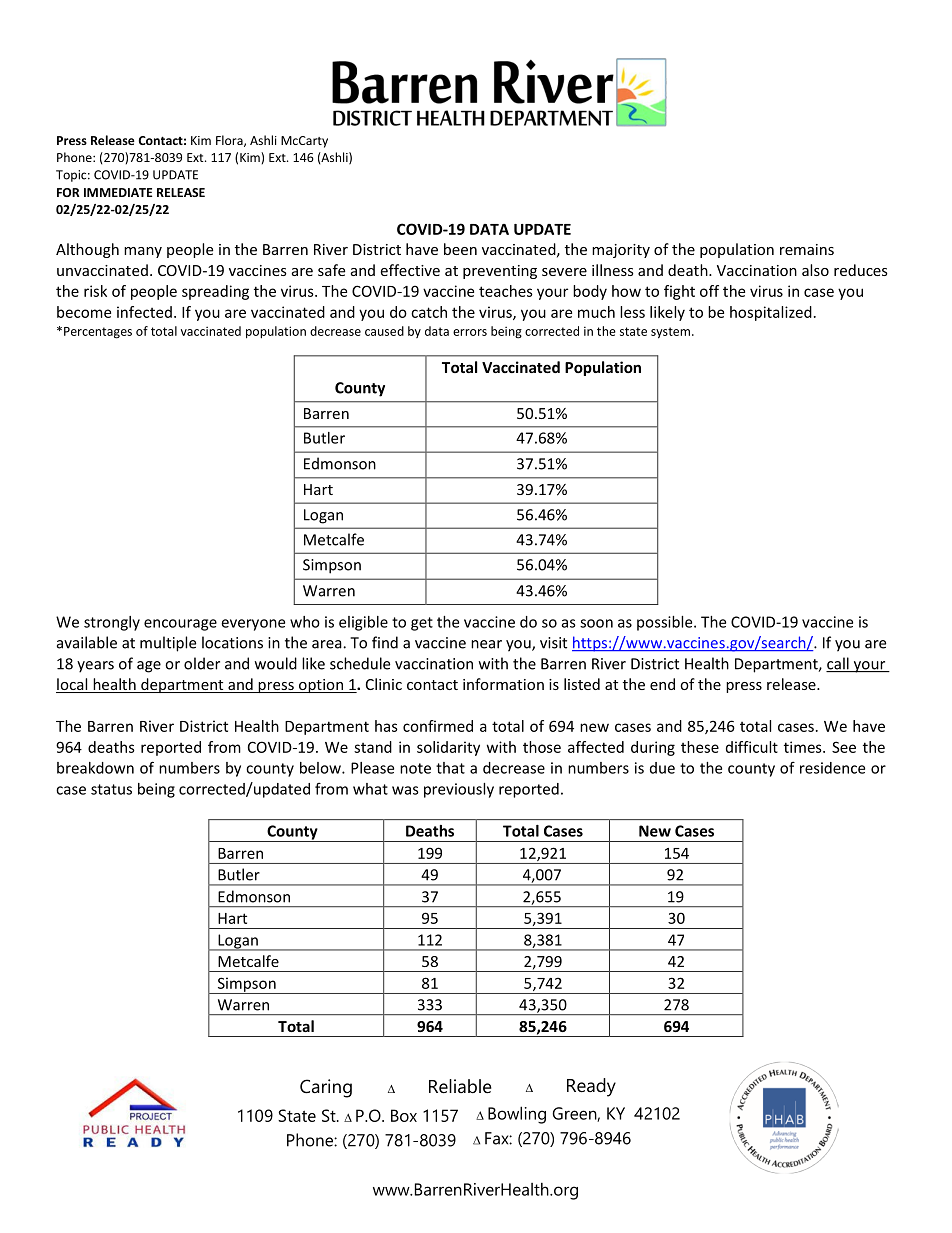 This screenshot has width=952, height=1233. Describe the element at coordinates (832, 768) in the screenshot. I see `residence` at that location.
